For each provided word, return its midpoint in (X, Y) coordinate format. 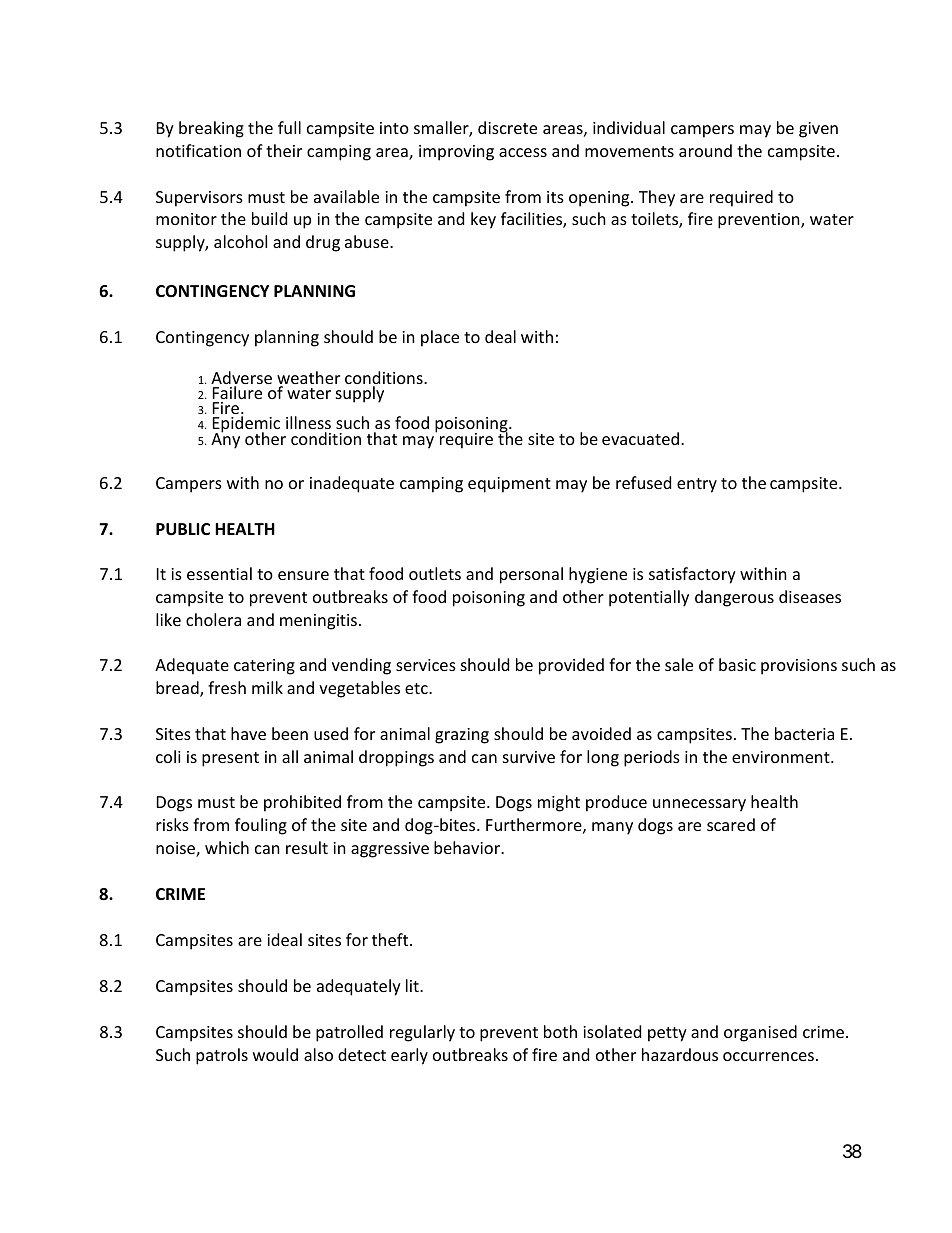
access (523, 152)
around (705, 150)
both (560, 1031)
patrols (222, 1056)
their (284, 150)
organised (760, 1033)
